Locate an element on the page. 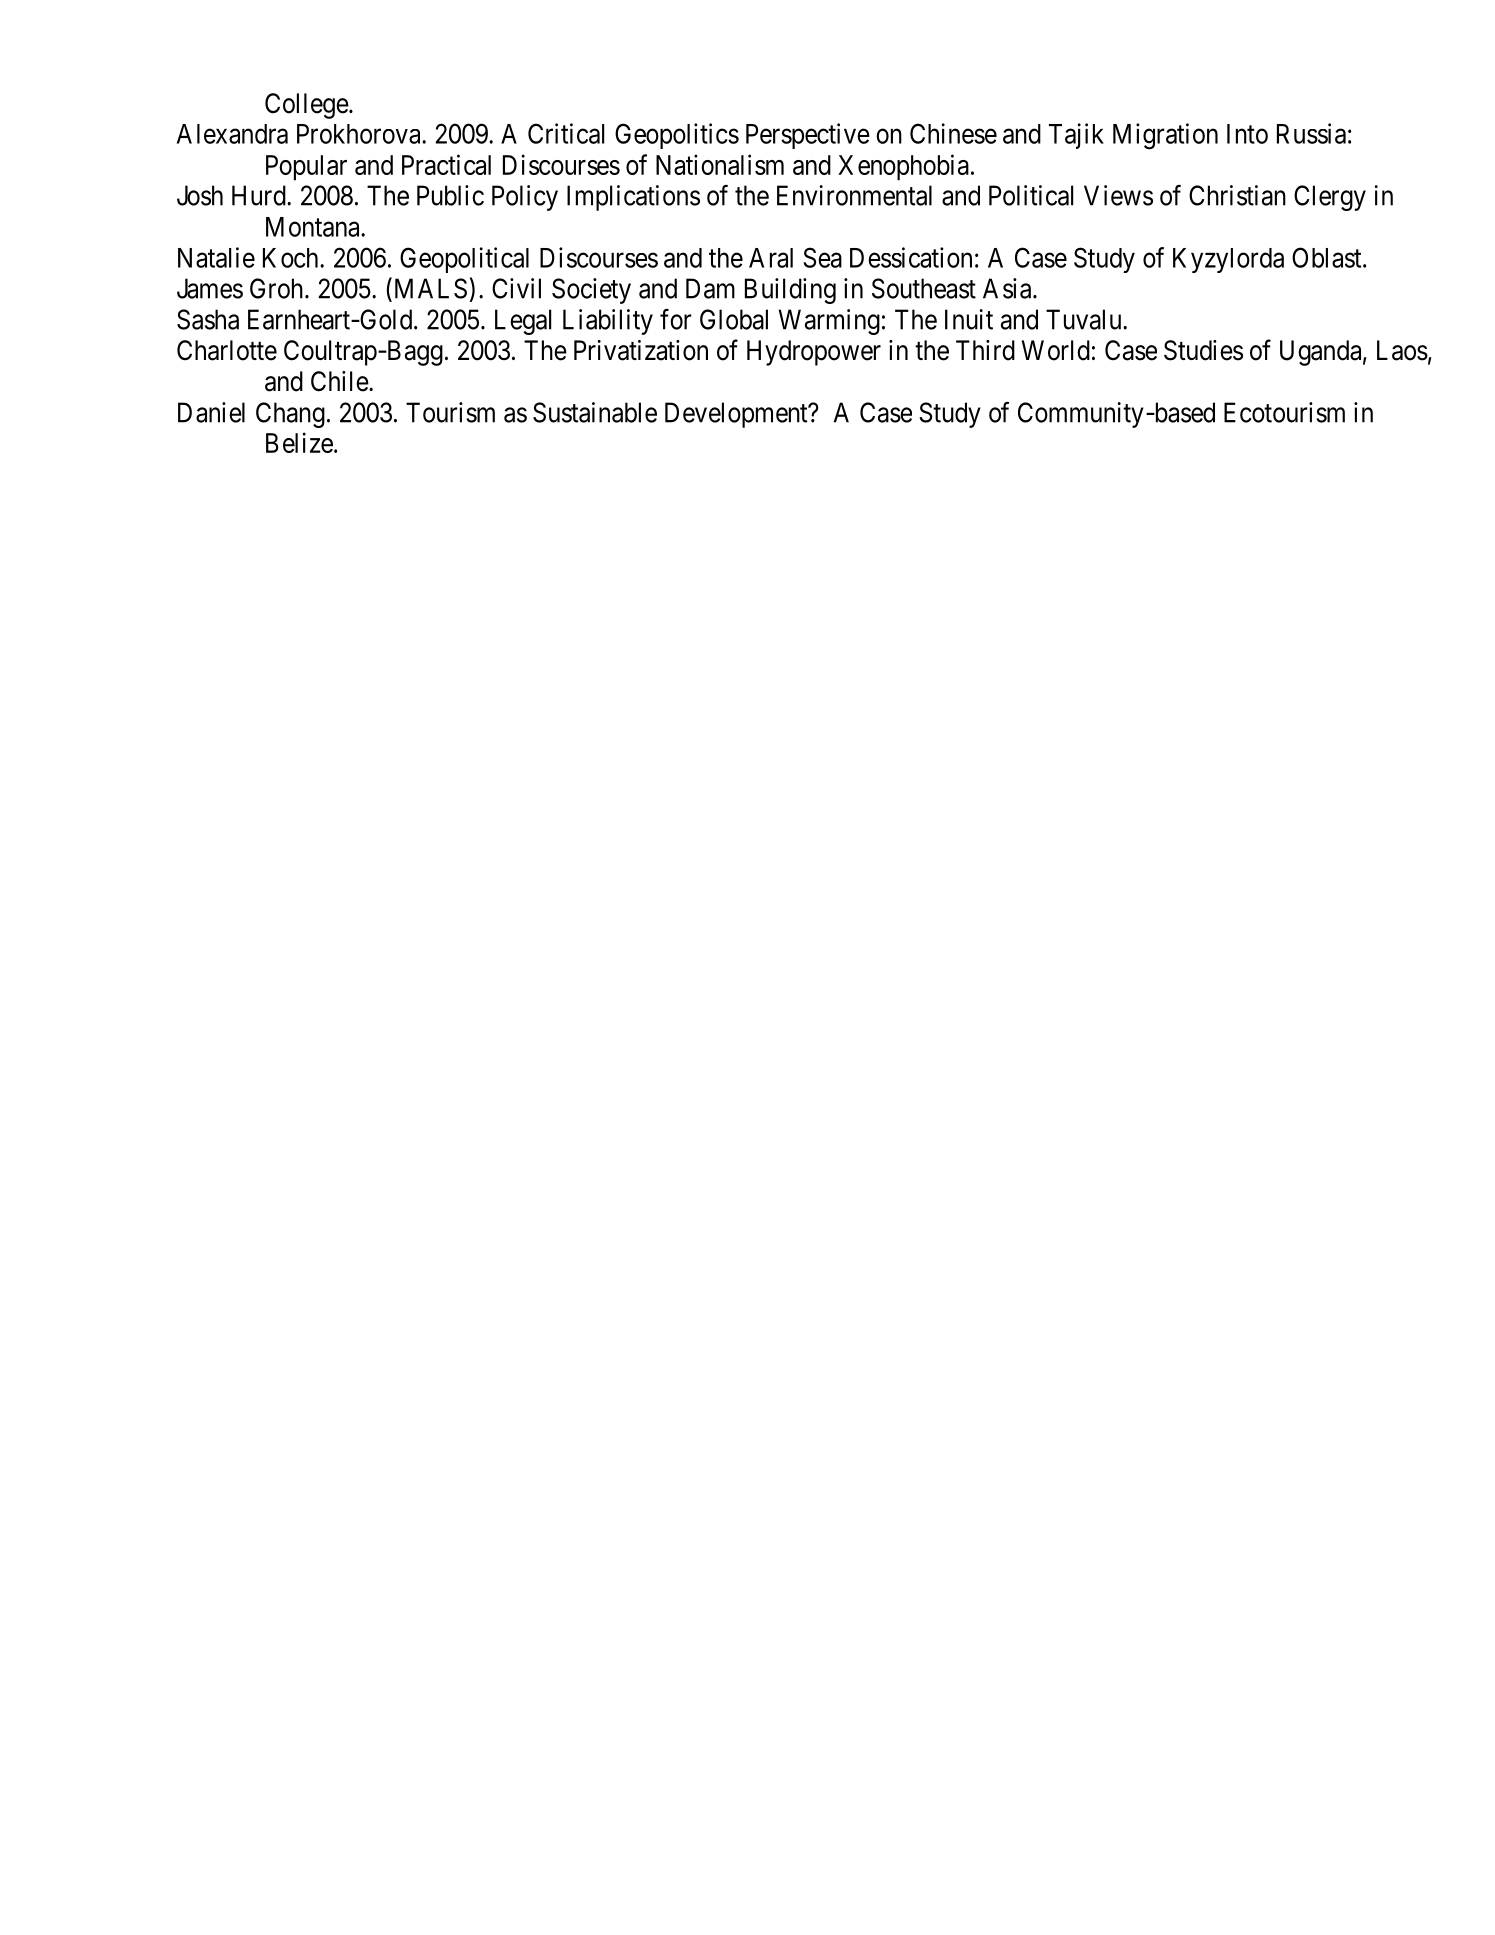  Belize is located at coordinates (299, 442).
